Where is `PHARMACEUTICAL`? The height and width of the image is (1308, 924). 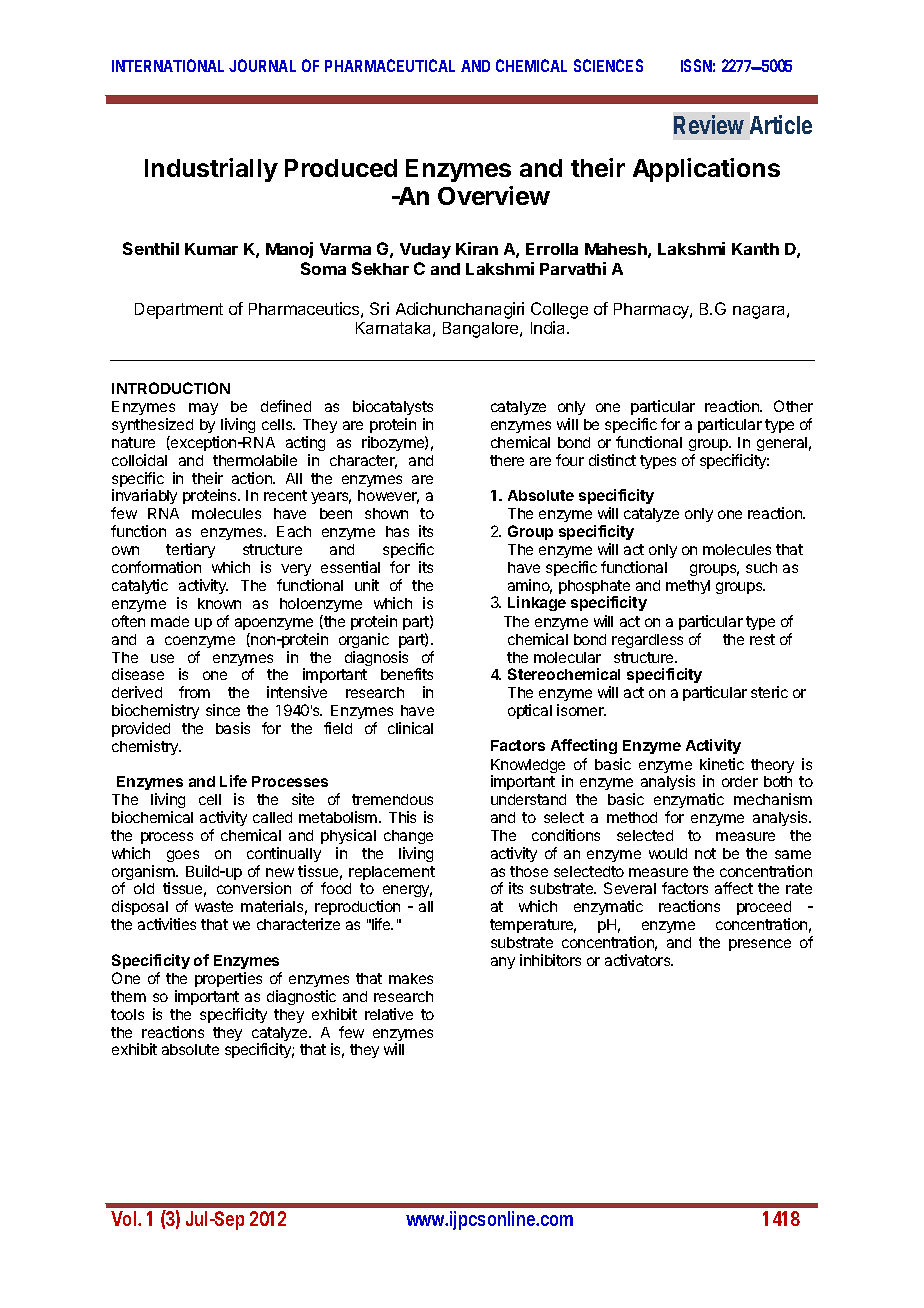
PHARMACEUTICAL is located at coordinates (390, 65).
